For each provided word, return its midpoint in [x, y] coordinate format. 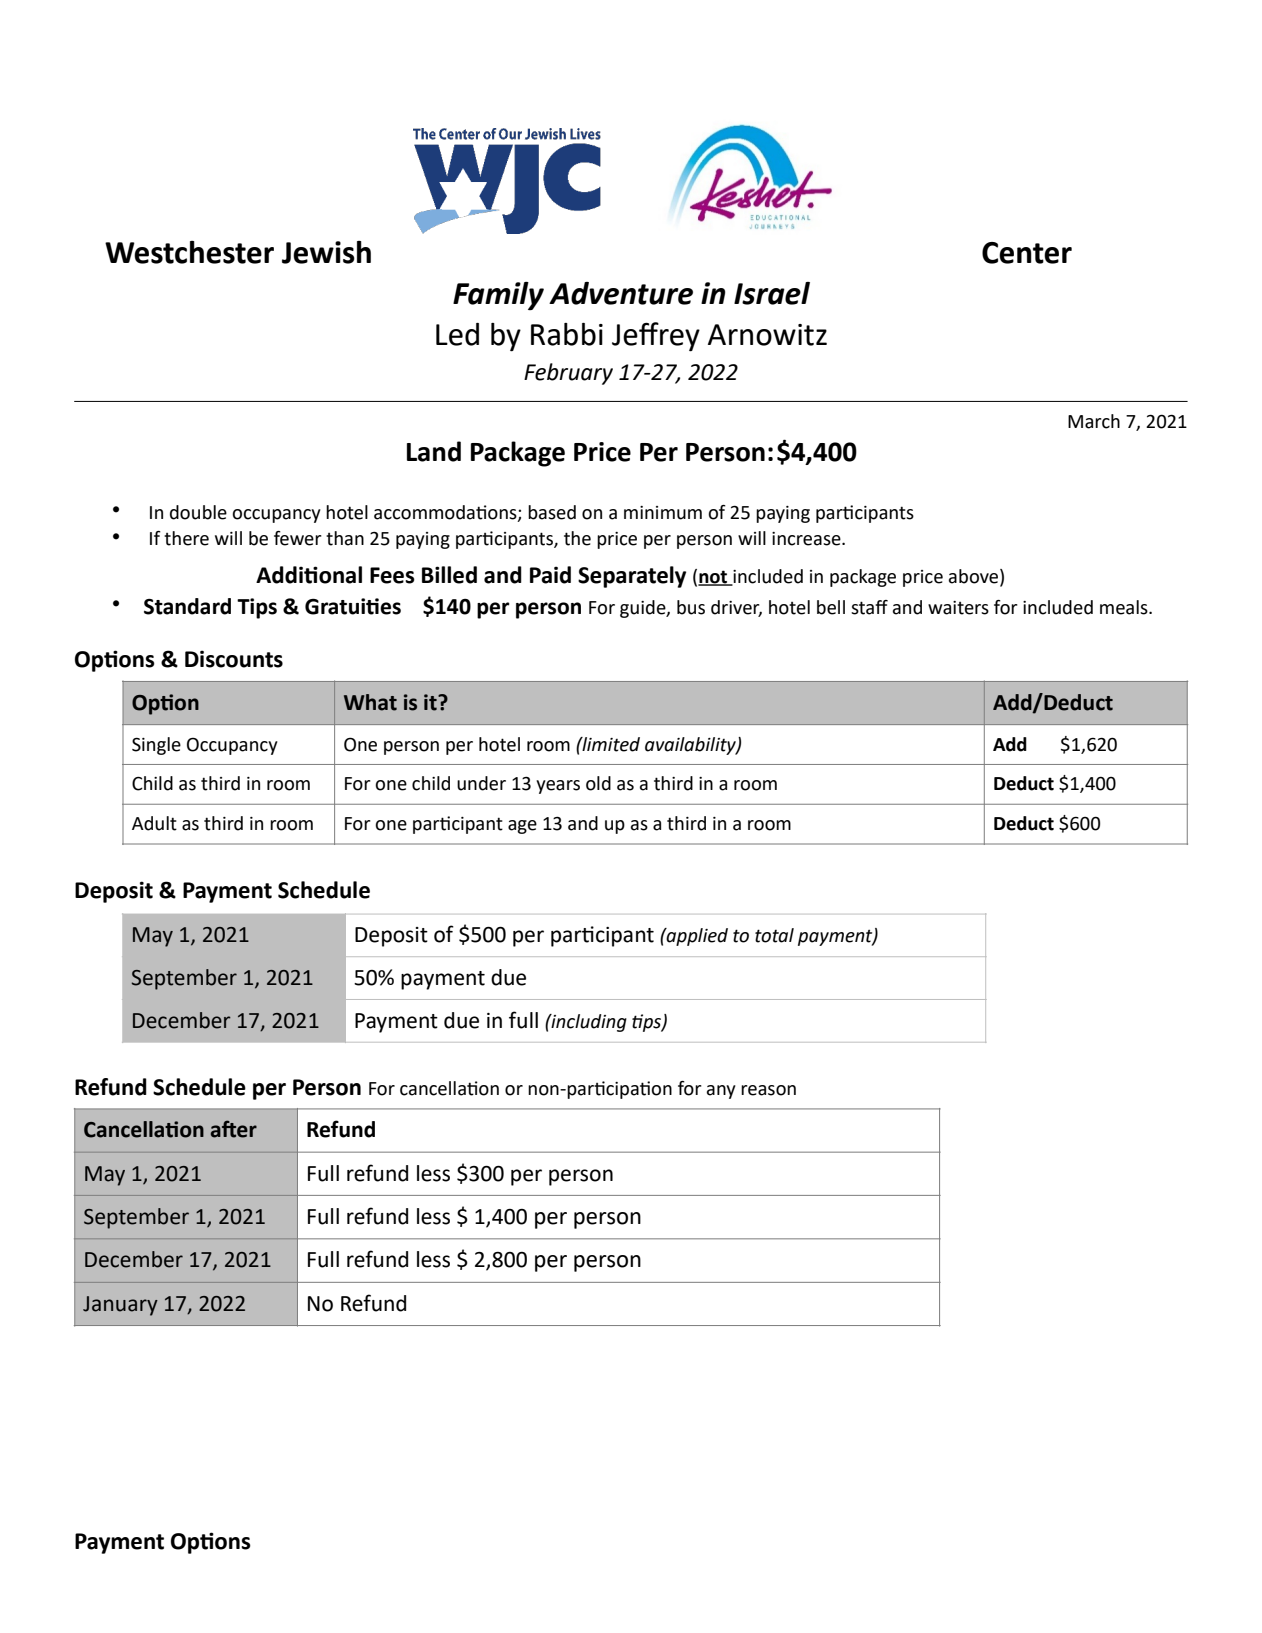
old [598, 783]
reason [768, 1090]
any [721, 1092]
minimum [663, 513]
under [481, 783]
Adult [154, 823]
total [774, 935]
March [1094, 421]
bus [691, 607]
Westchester [189, 252]
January [120, 1306]
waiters [958, 608]
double [198, 512]
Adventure [621, 293]
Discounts [234, 659]
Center [1027, 253]
